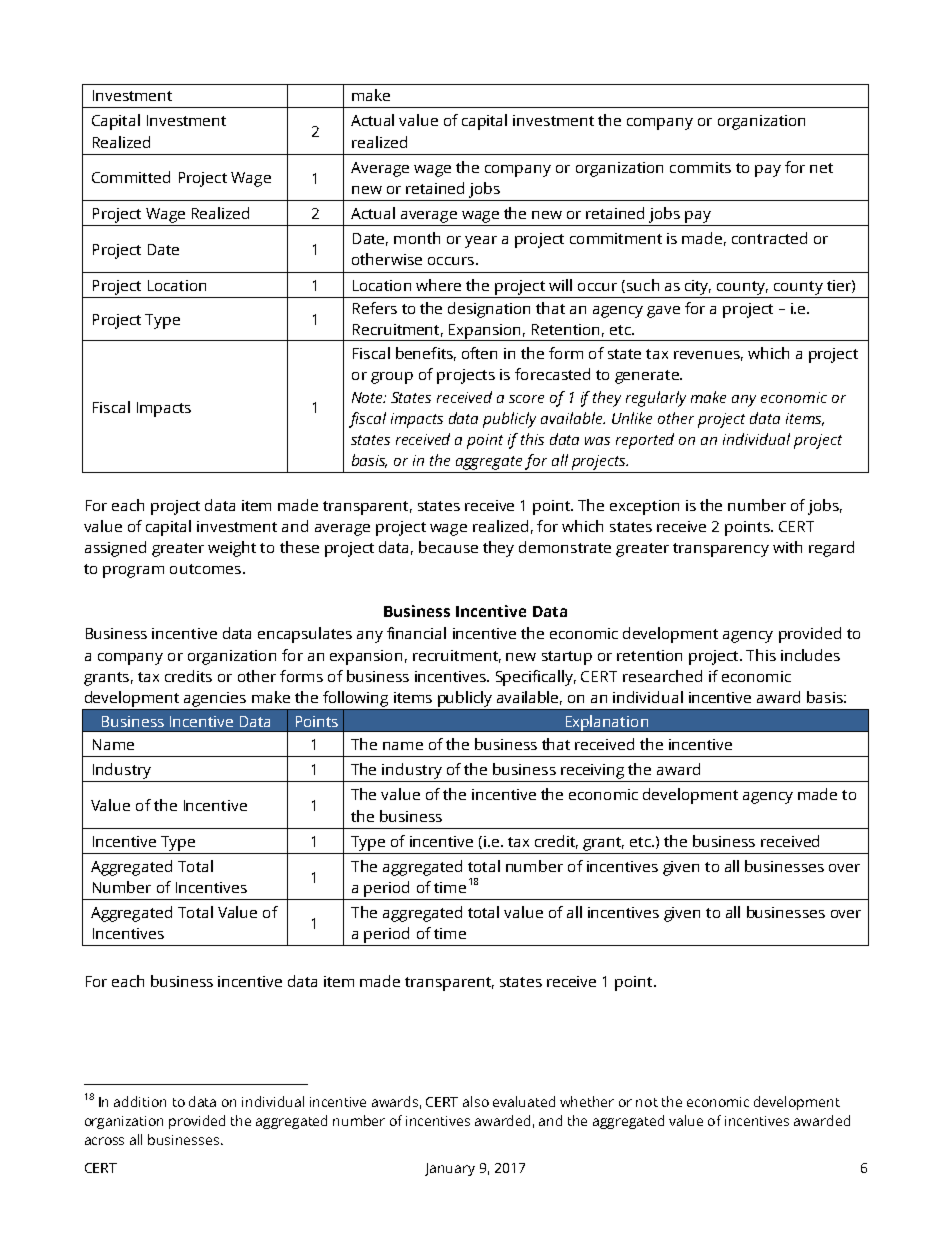 The width and height of the screenshot is (952, 1233). I want to click on encapsulates, so click(305, 635).
